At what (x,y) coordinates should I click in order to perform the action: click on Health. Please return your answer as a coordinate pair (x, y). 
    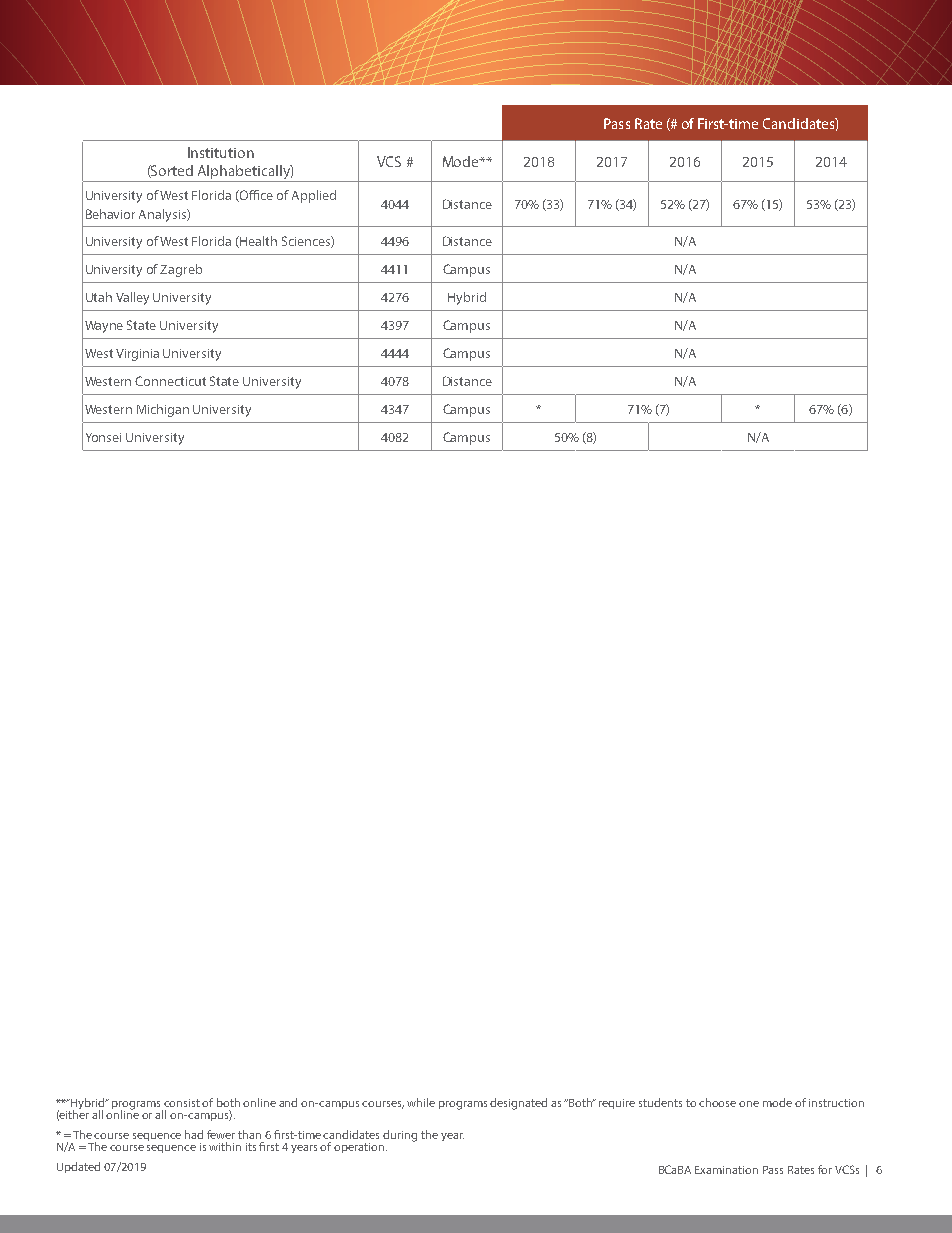
    Looking at the image, I should click on (257, 242).
